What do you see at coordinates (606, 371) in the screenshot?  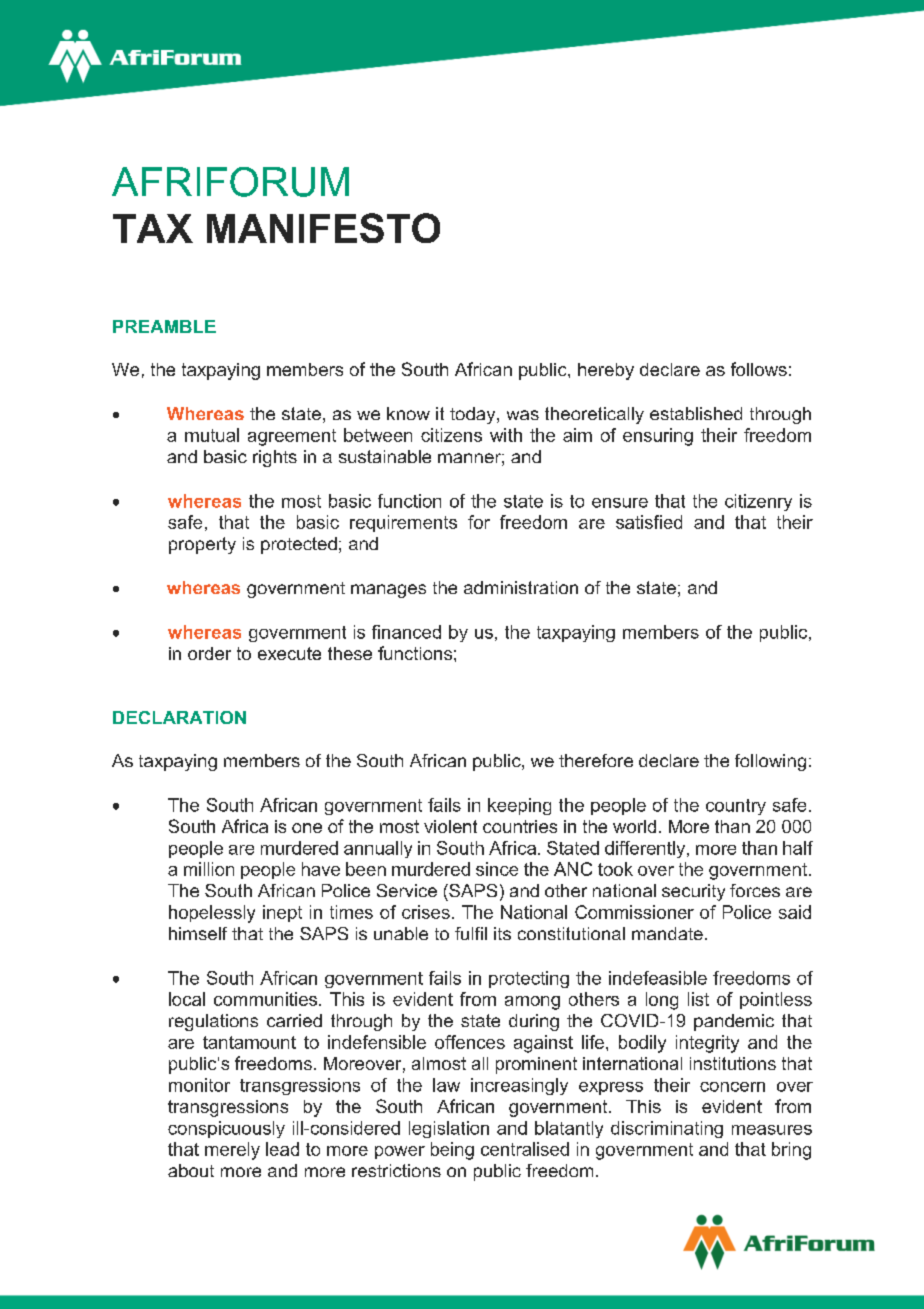 I see `hereby` at bounding box center [606, 371].
